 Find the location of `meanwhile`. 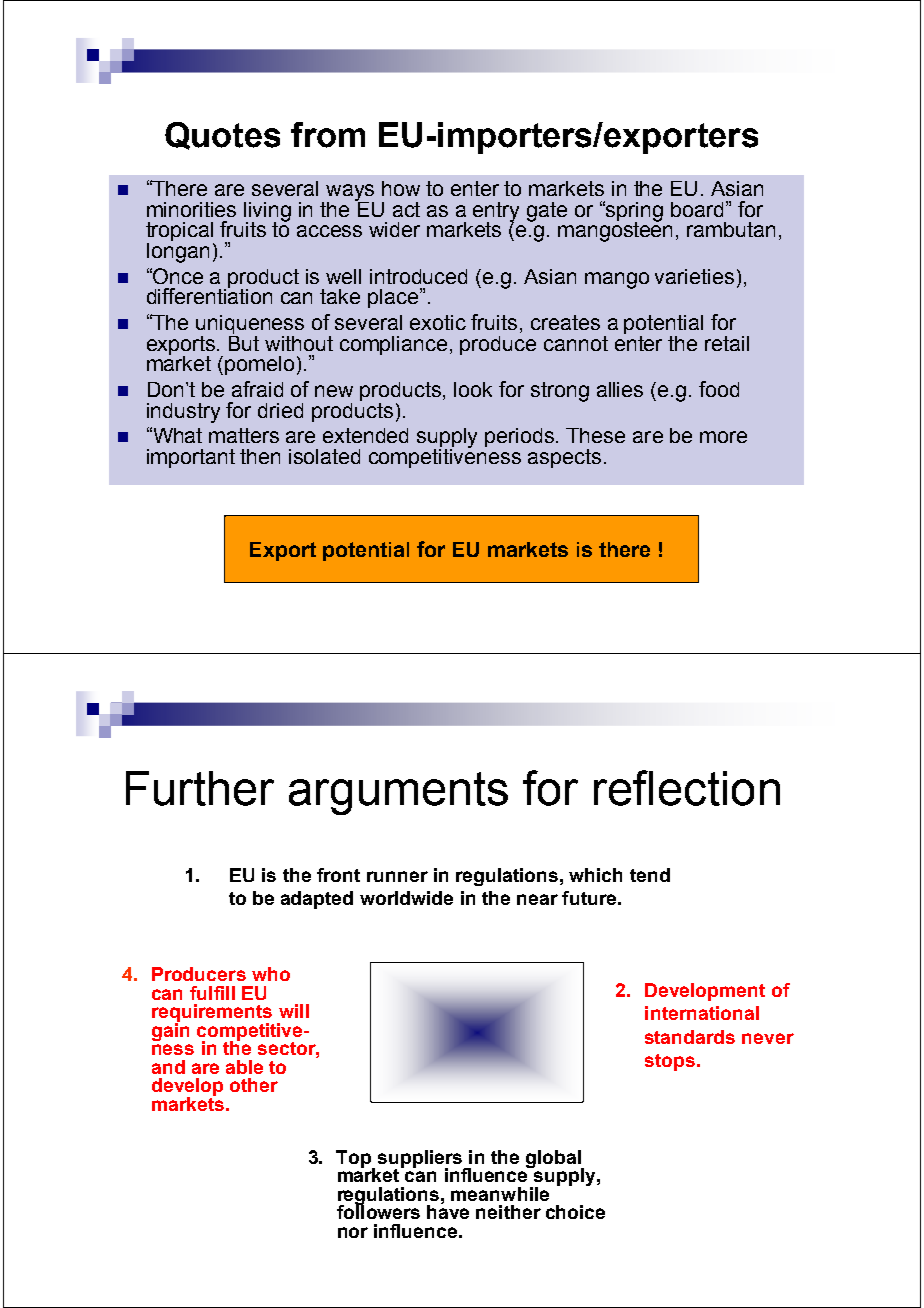

meanwhile is located at coordinates (500, 1194).
